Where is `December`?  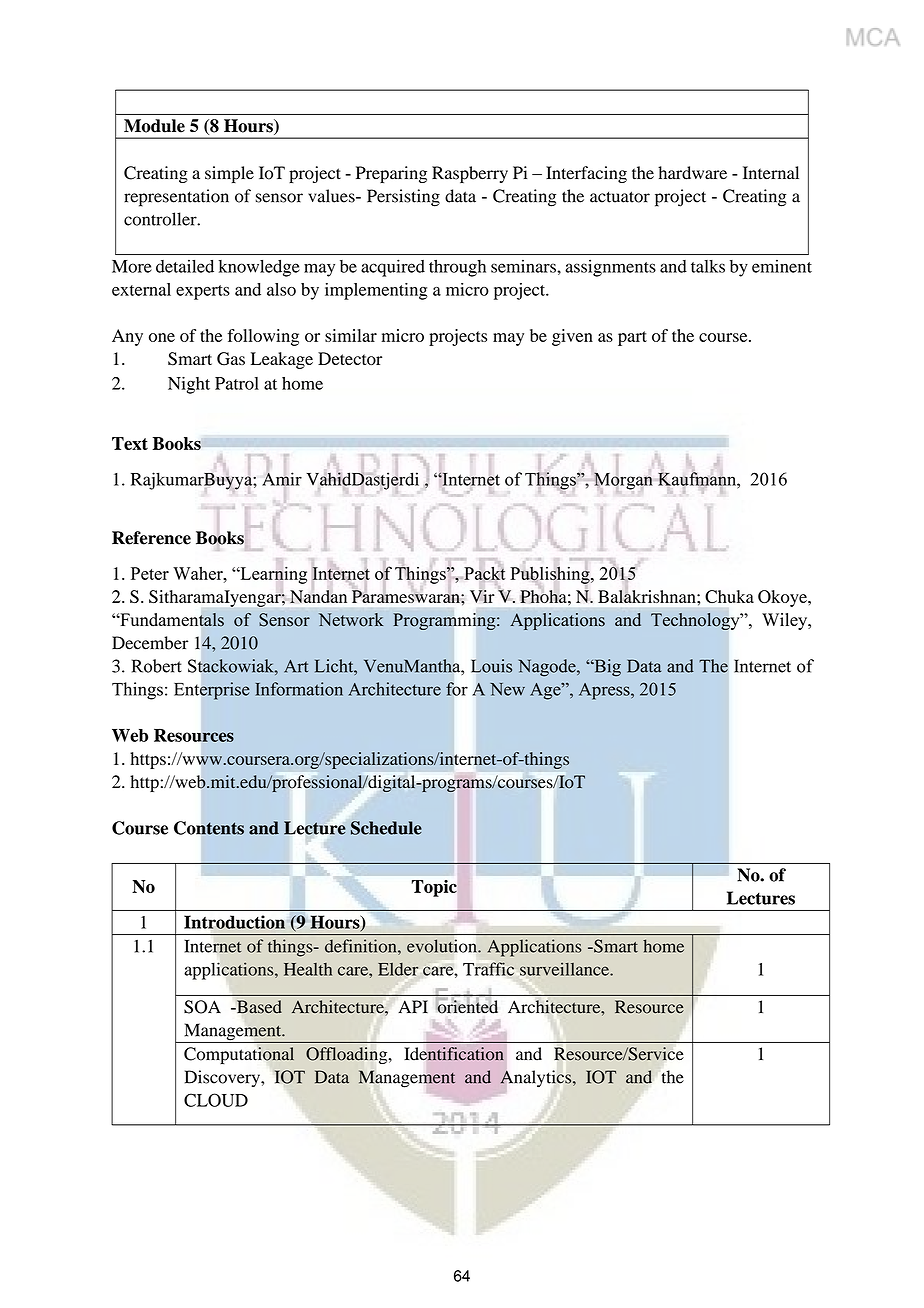
December is located at coordinates (150, 643).
